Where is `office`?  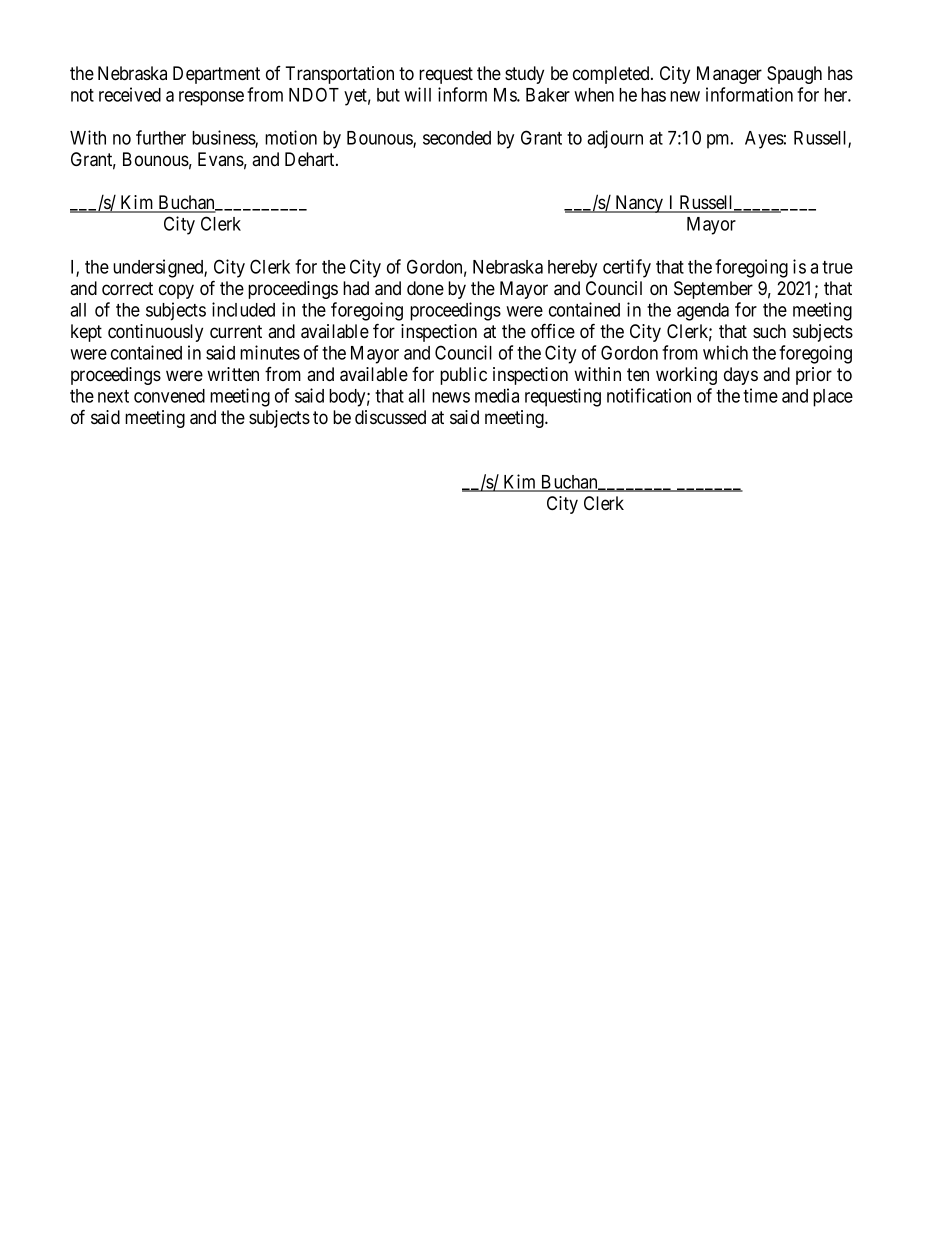 office is located at coordinates (553, 331).
